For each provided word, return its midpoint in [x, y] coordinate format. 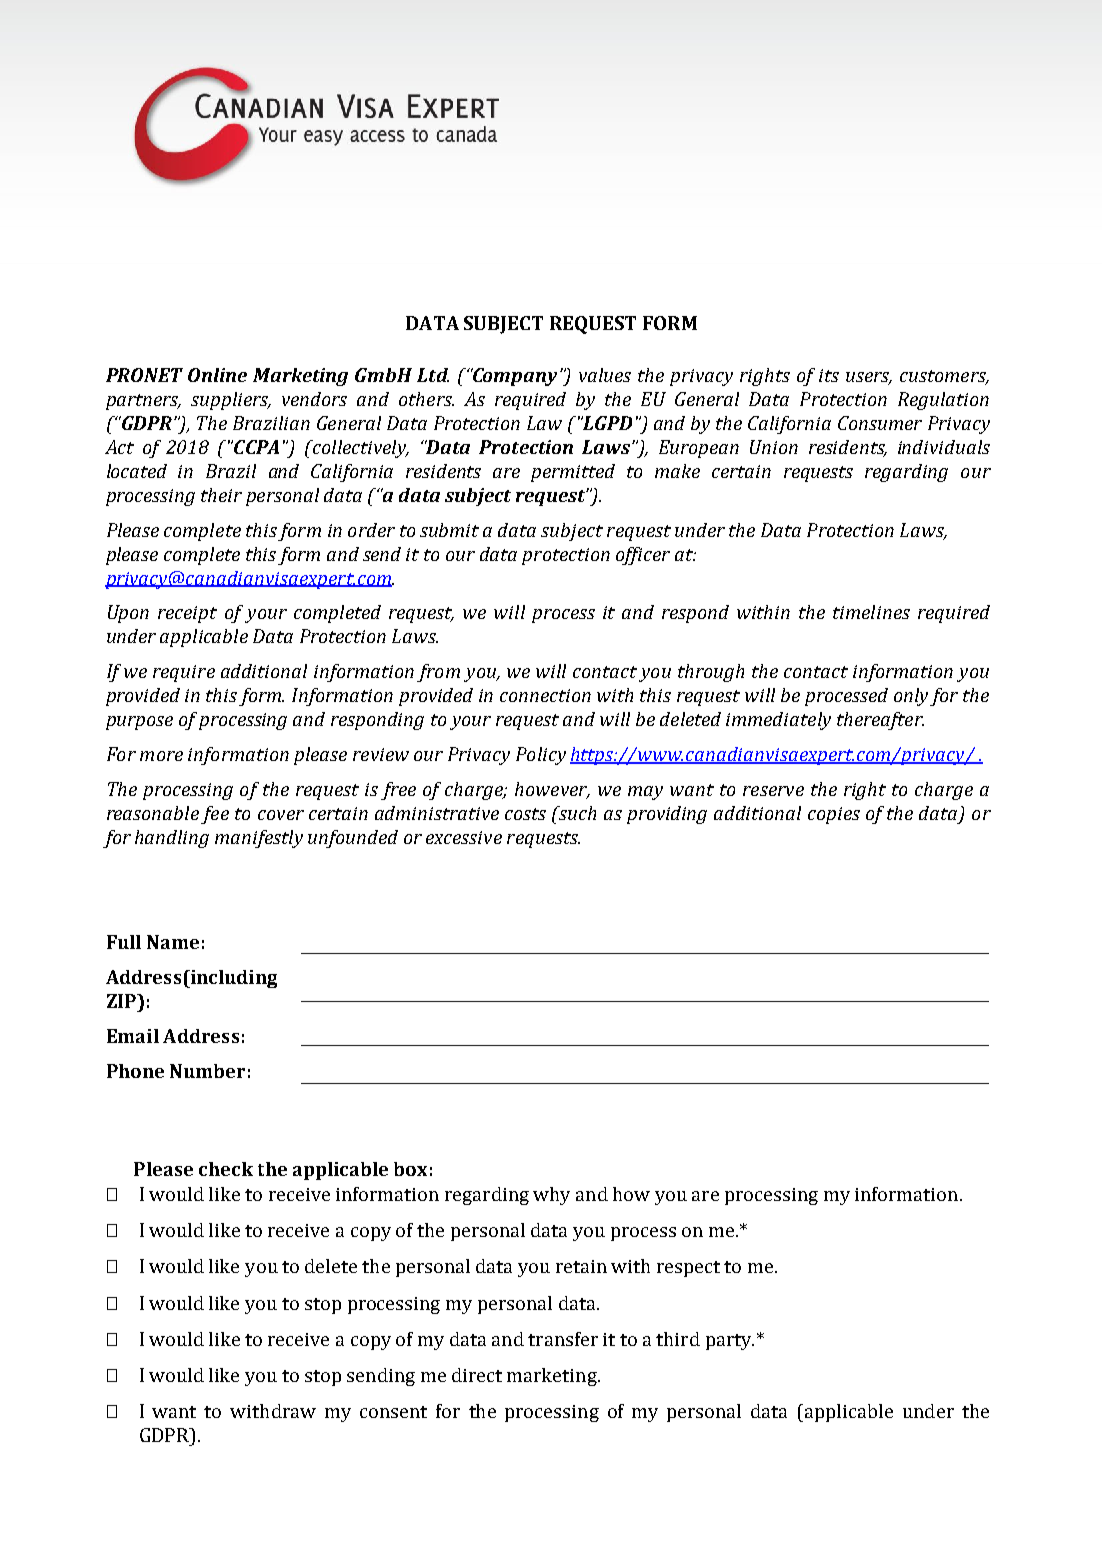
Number [207, 1071]
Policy [541, 756]
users [869, 378]
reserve [773, 791]
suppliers [231, 401]
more [161, 756]
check [226, 1169]
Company [514, 377]
